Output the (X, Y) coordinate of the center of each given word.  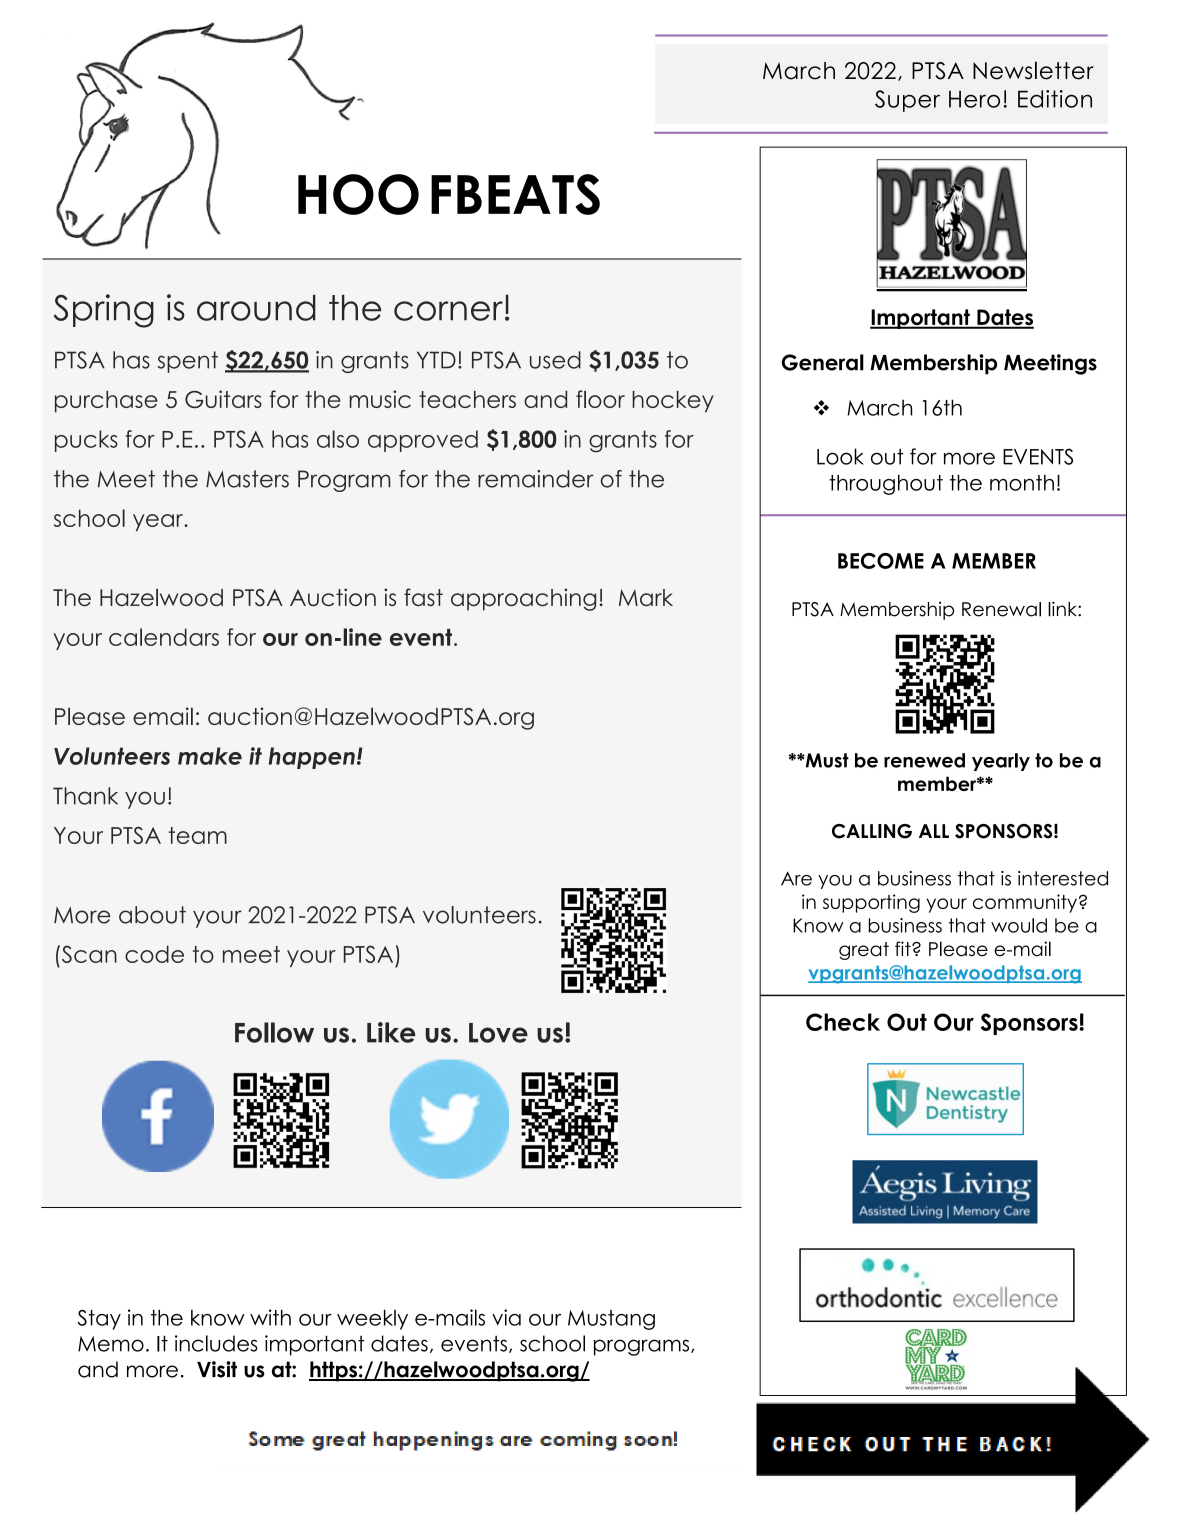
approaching (523, 599)
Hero (974, 99)
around (256, 307)
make (210, 756)
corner (448, 311)
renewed (924, 760)
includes (216, 1343)
